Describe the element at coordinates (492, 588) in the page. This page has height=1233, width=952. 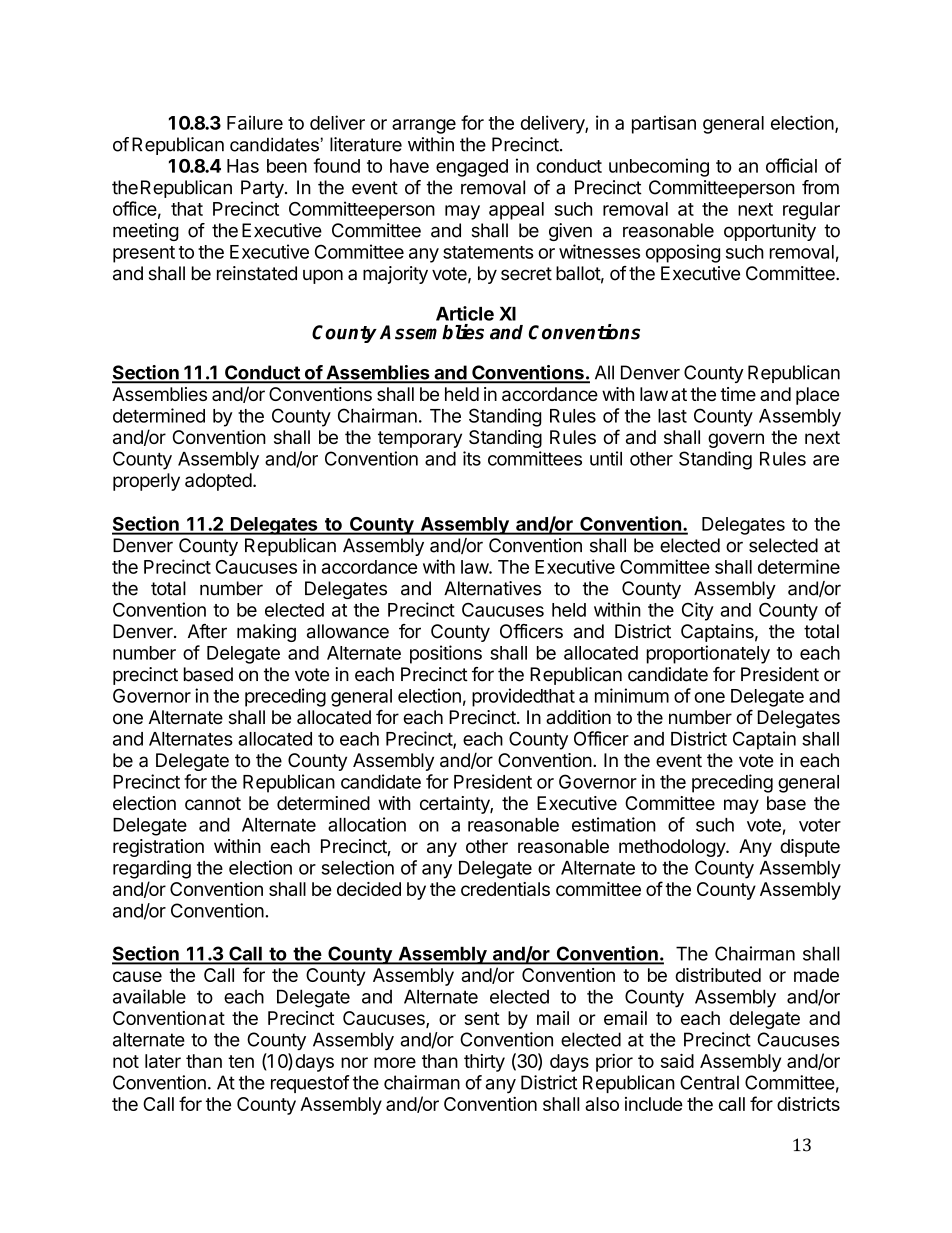
I see `Alternatives` at that location.
